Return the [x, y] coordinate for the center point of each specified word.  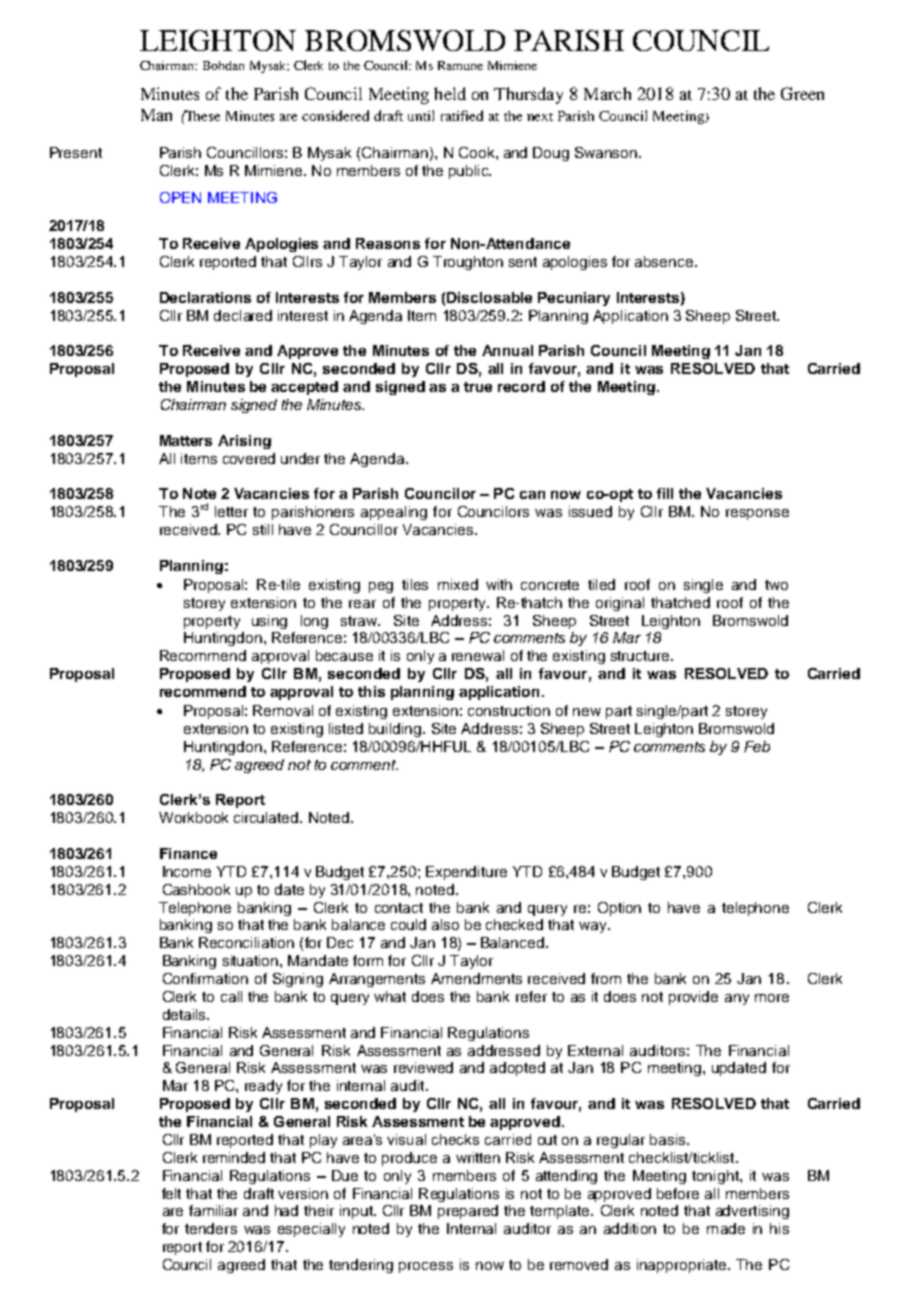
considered [335, 115]
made [726, 1228]
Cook [478, 152]
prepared [468, 1212]
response [757, 514]
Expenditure [466, 873]
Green [802, 93]
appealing [394, 513]
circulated [267, 817]
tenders [211, 1228]
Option [619, 909]
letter [231, 511]
